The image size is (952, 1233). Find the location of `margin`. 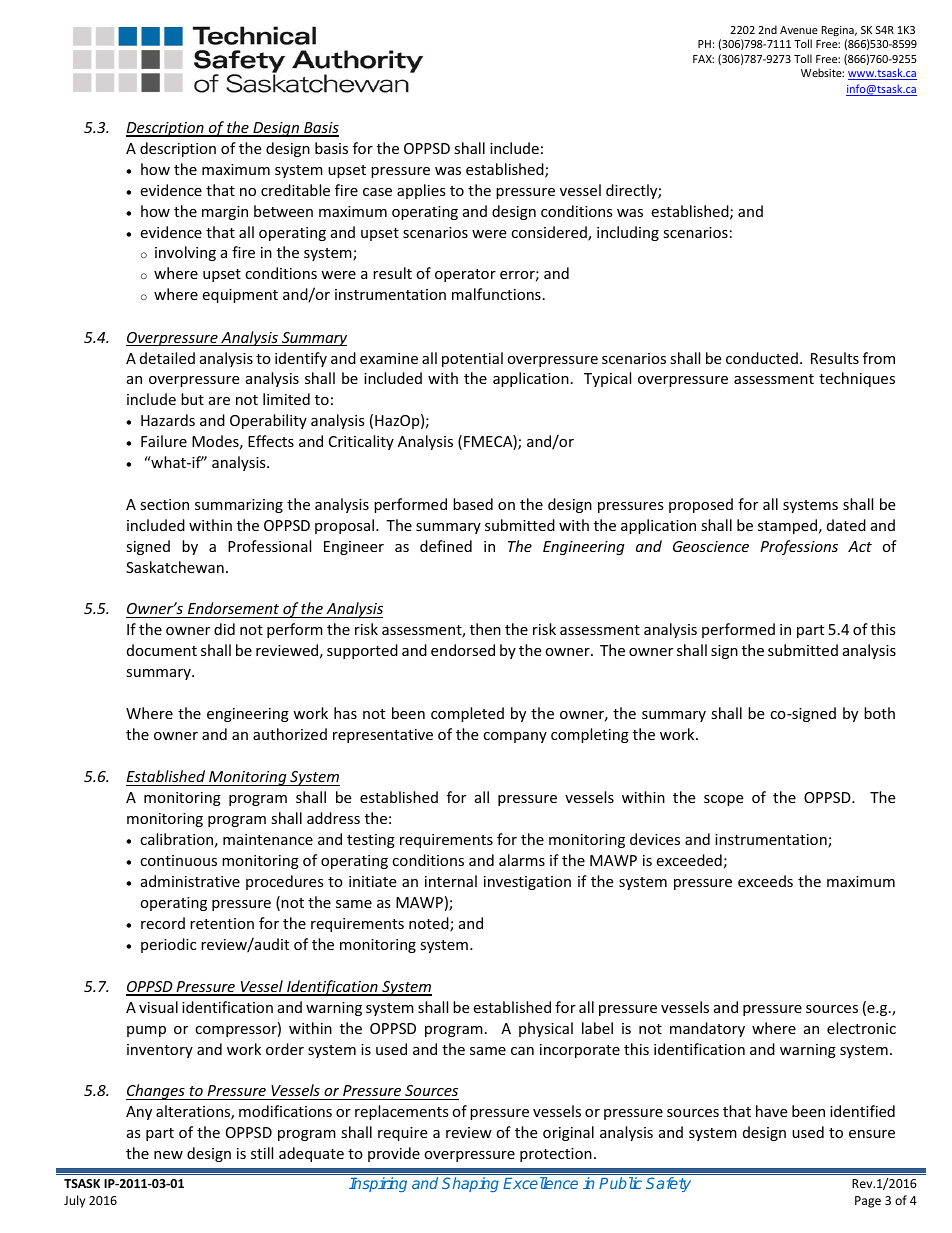

margin is located at coordinates (225, 213).
